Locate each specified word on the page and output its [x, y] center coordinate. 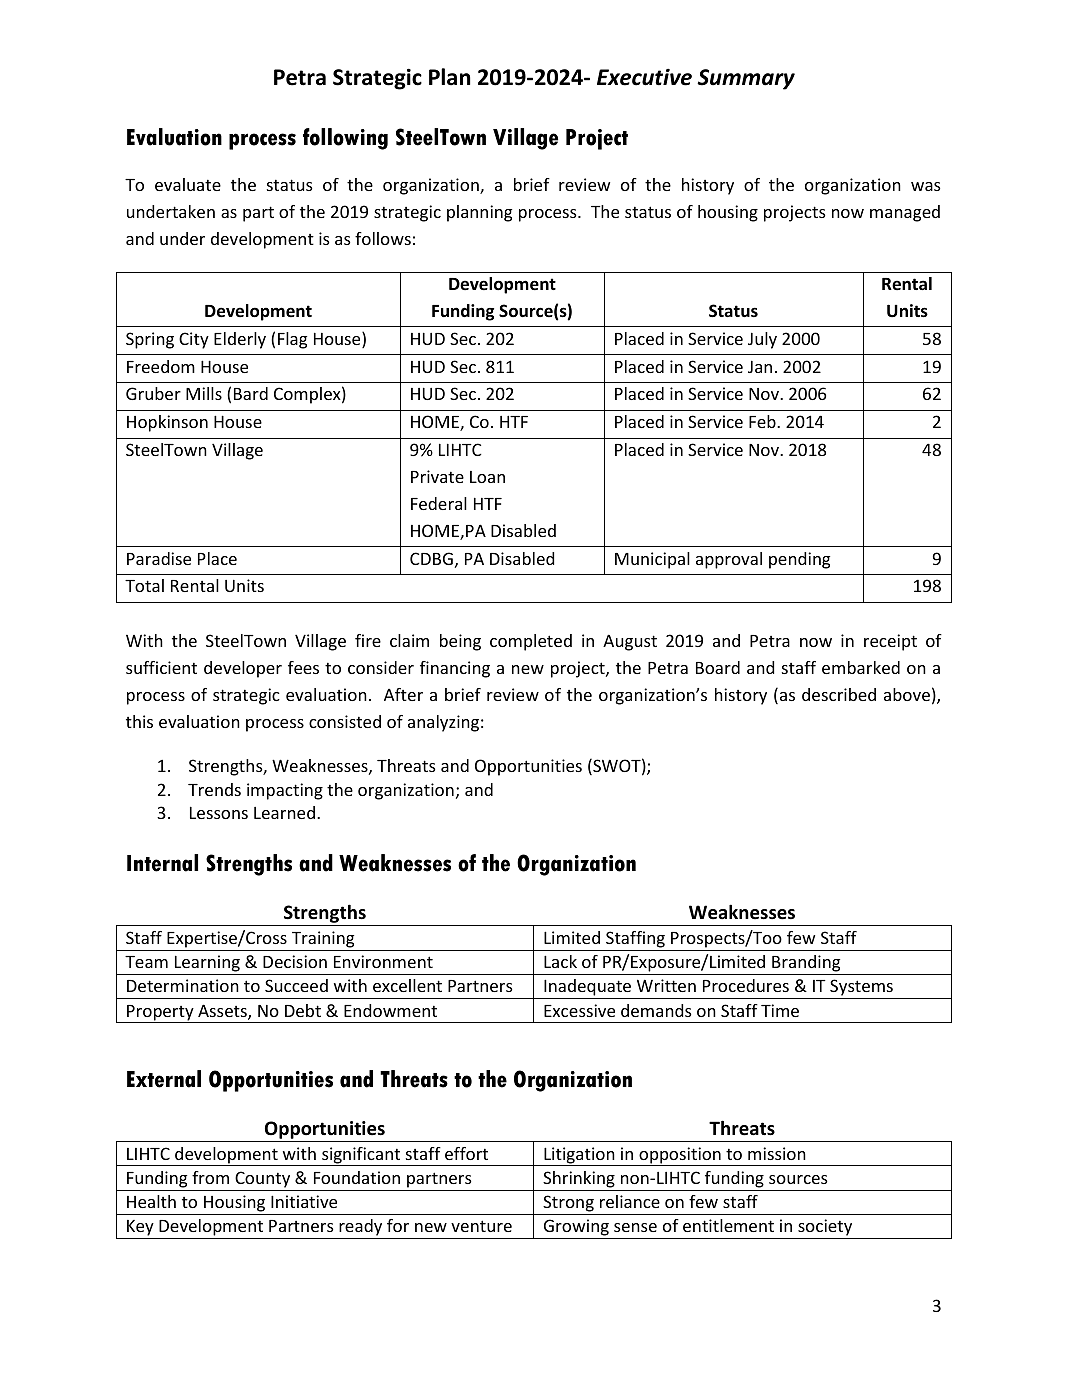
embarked [861, 667]
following [345, 139]
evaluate [188, 184]
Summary [746, 79]
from [210, 1177]
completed [531, 642]
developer [243, 669]
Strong [568, 1203]
